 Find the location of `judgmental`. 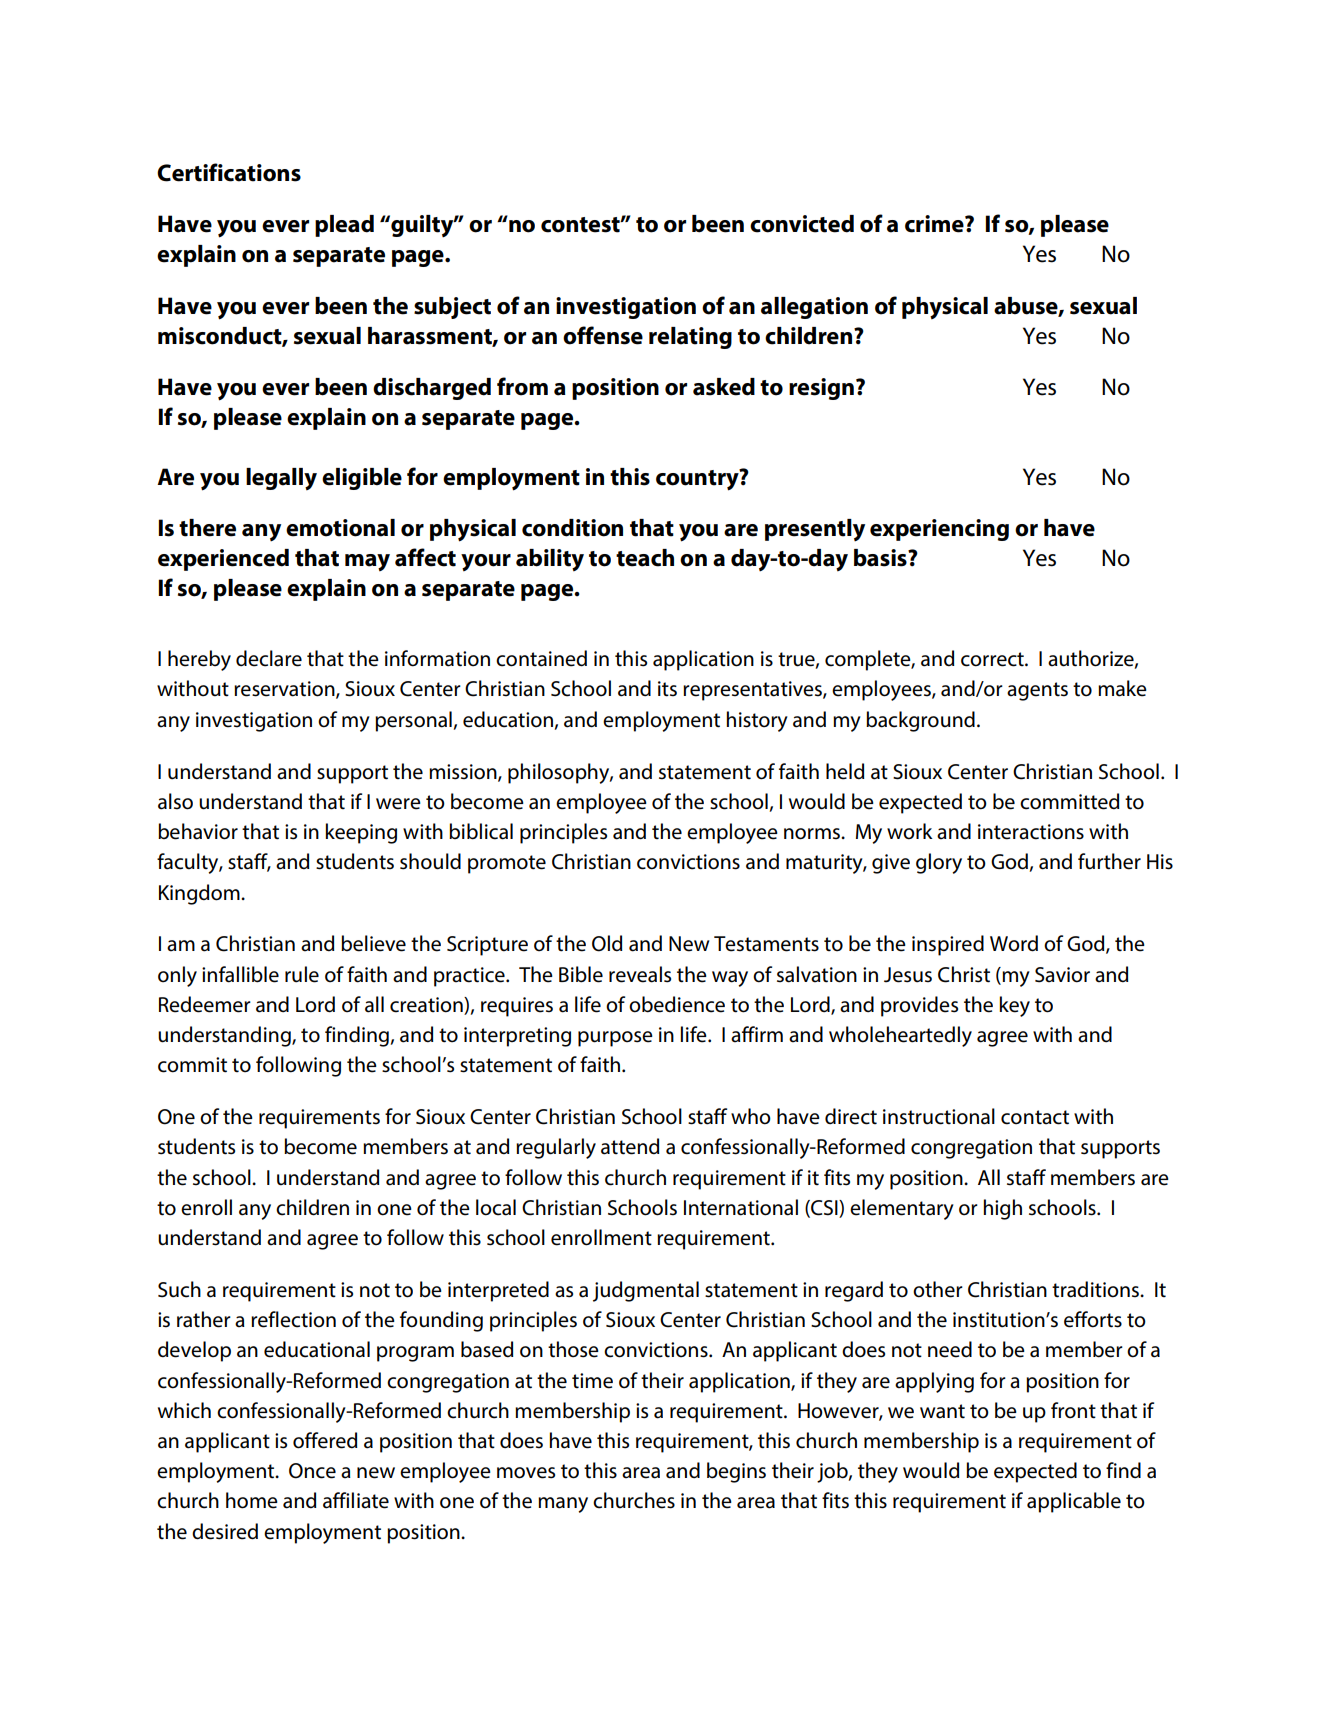

judgmental is located at coordinates (646, 1291).
